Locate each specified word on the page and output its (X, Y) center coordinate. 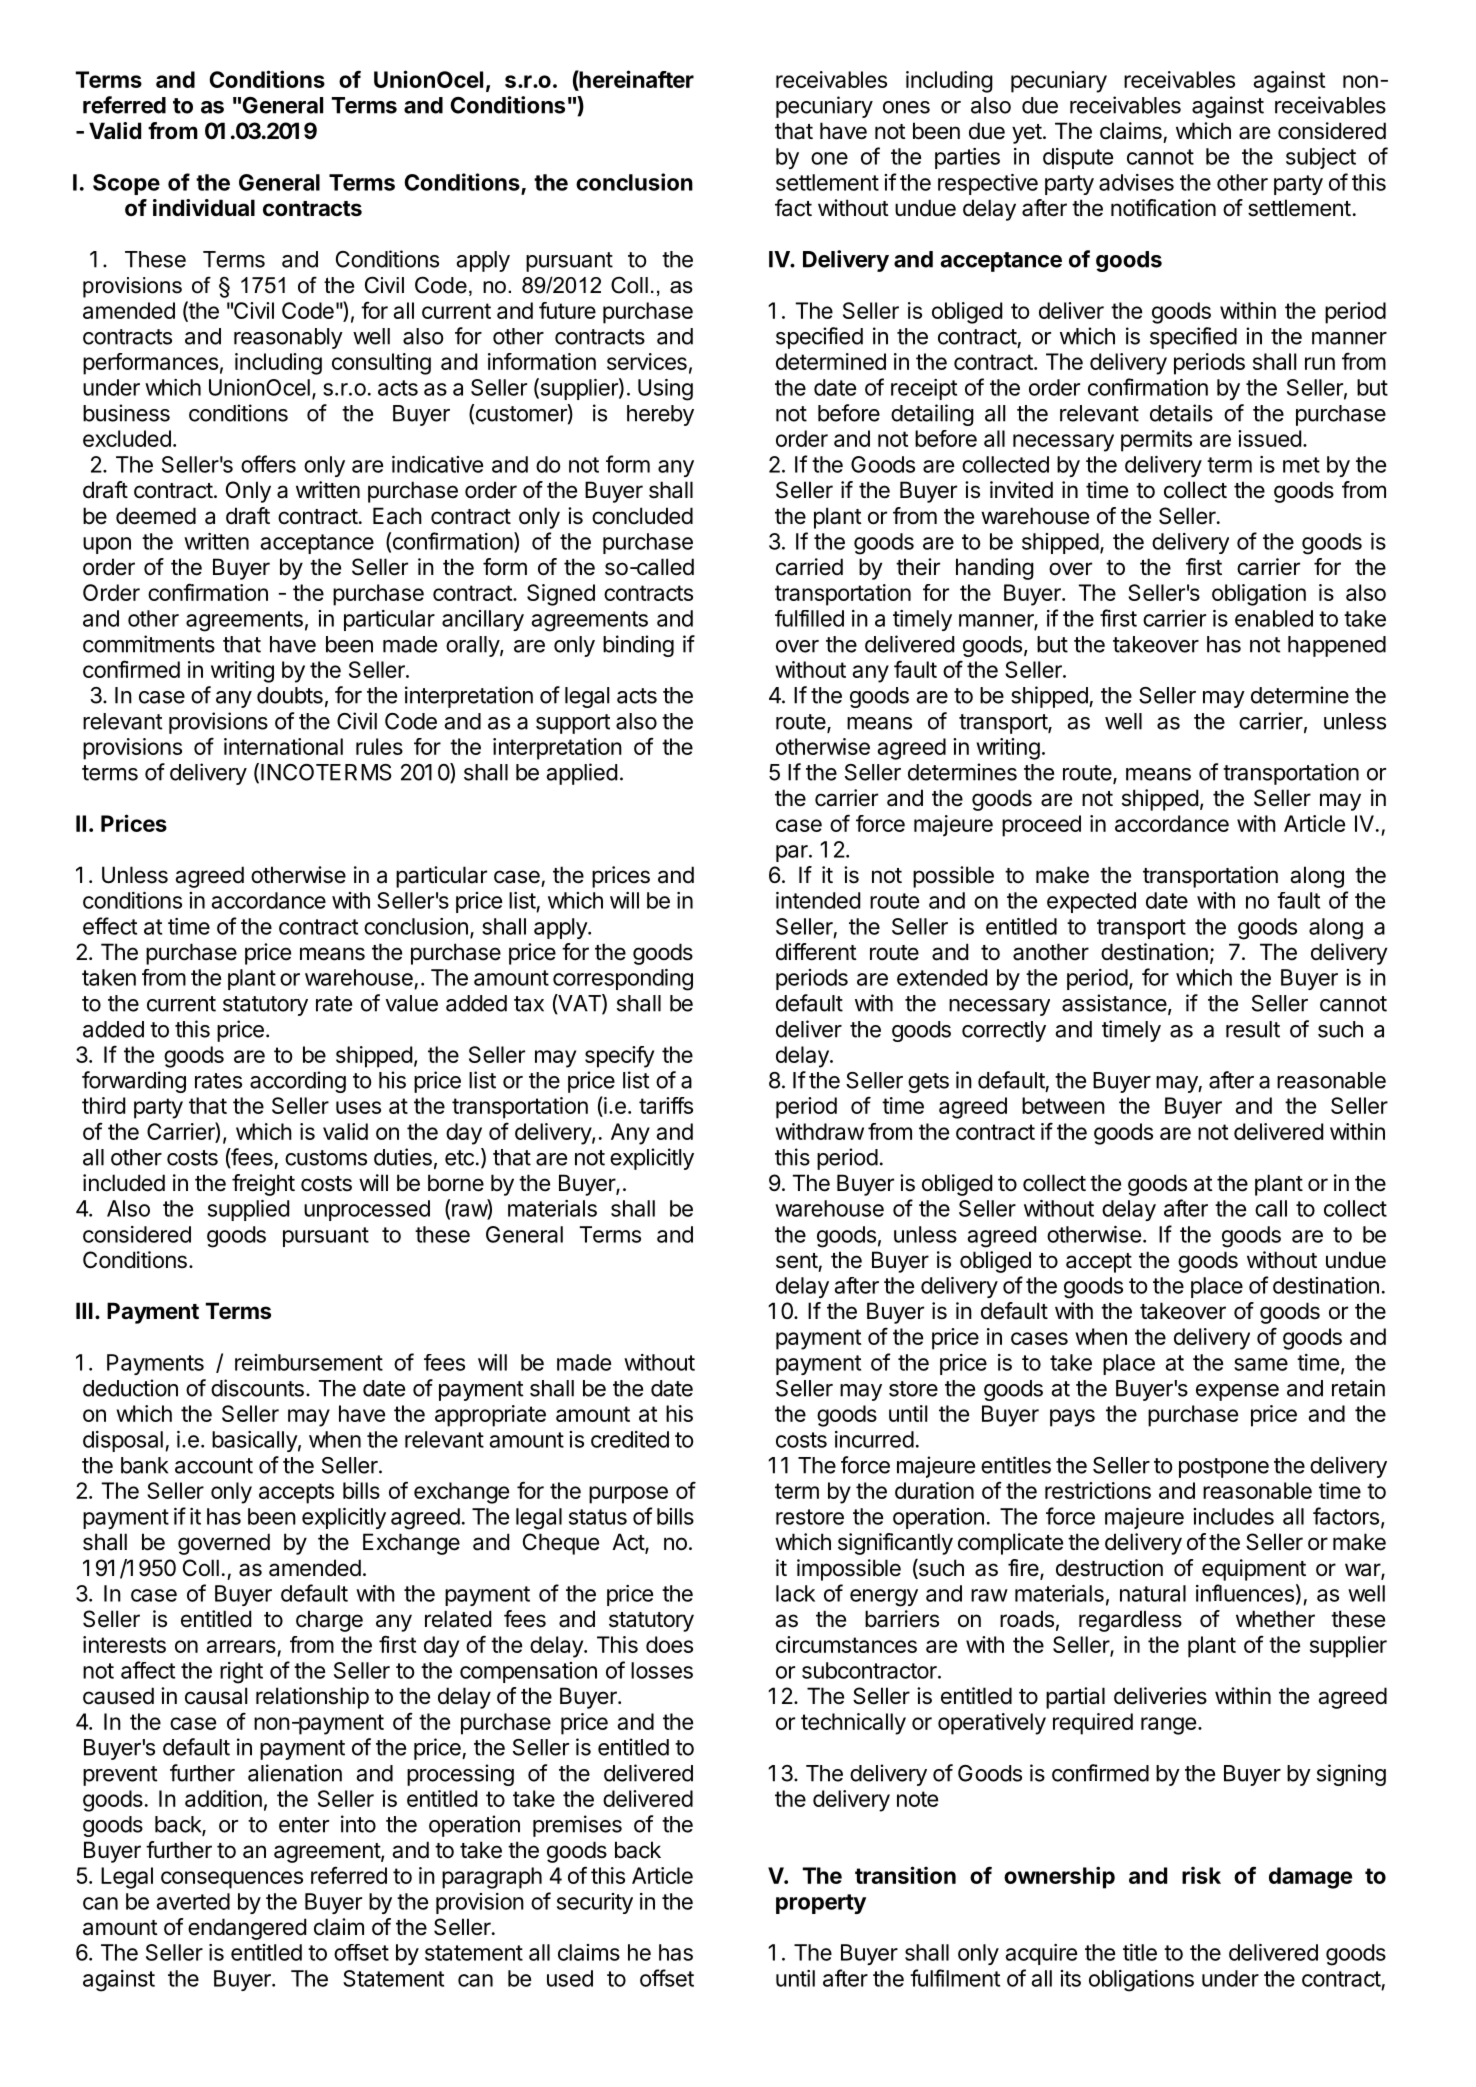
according (298, 1082)
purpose (628, 1495)
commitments (149, 644)
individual (204, 207)
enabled (1274, 618)
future (567, 310)
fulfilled (809, 618)
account (214, 1466)
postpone (1224, 1468)
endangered (247, 1929)
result (1253, 1029)
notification (1163, 208)
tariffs (666, 1105)
